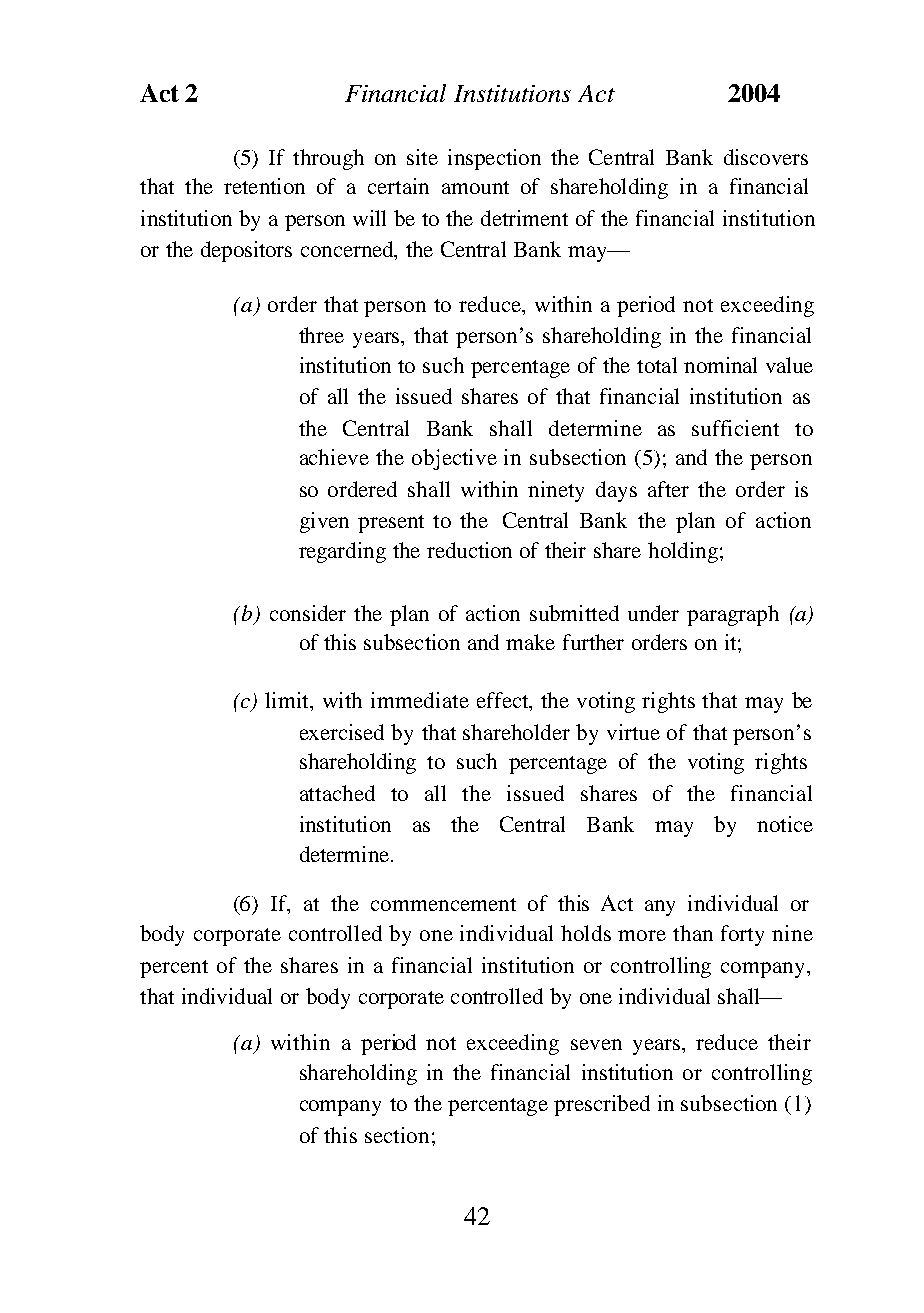 This page has width=924, height=1313. Describe the element at coordinates (334, 457) in the page. I see `achieve` at that location.
